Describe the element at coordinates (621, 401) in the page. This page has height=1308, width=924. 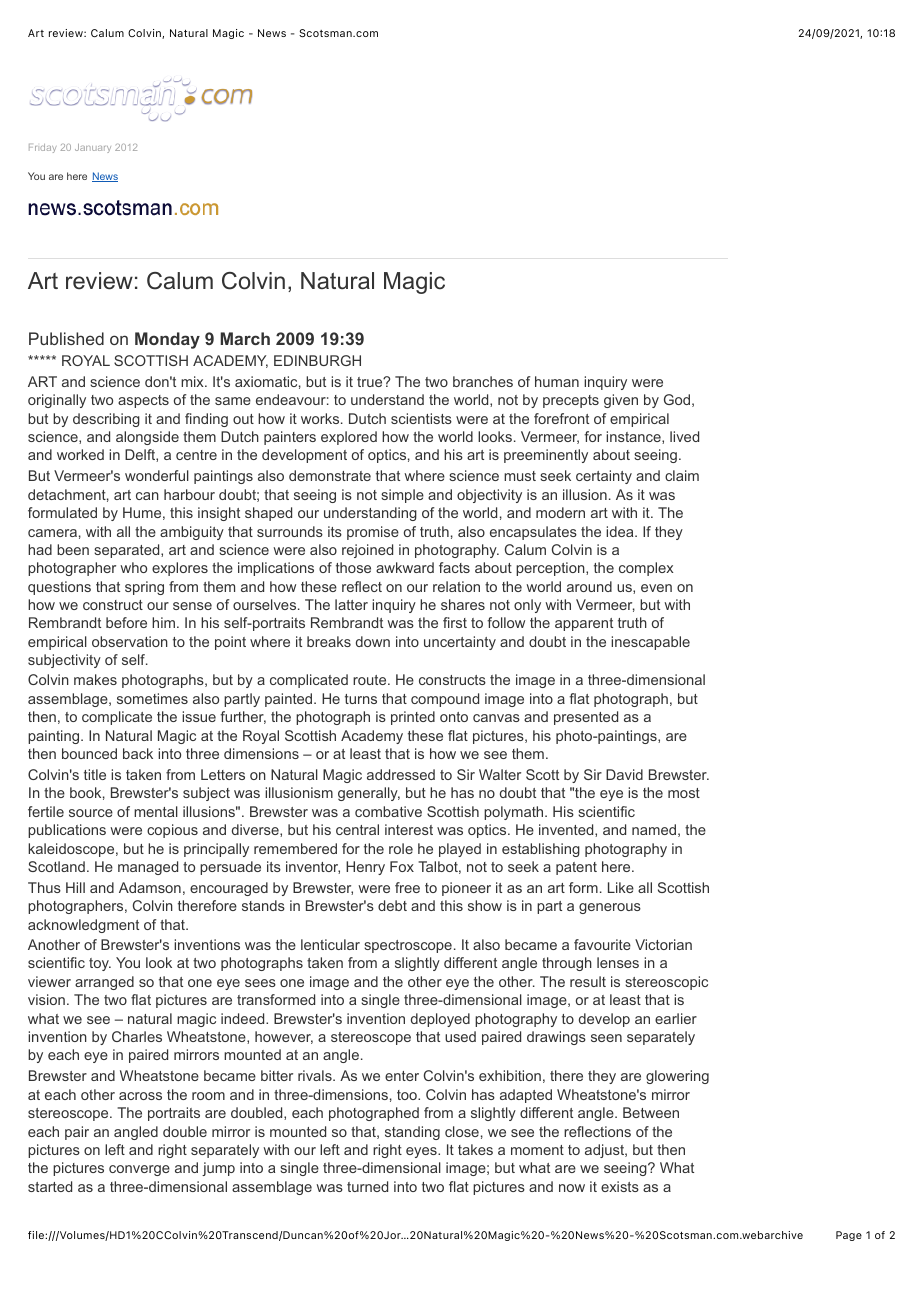
I see `given` at that location.
